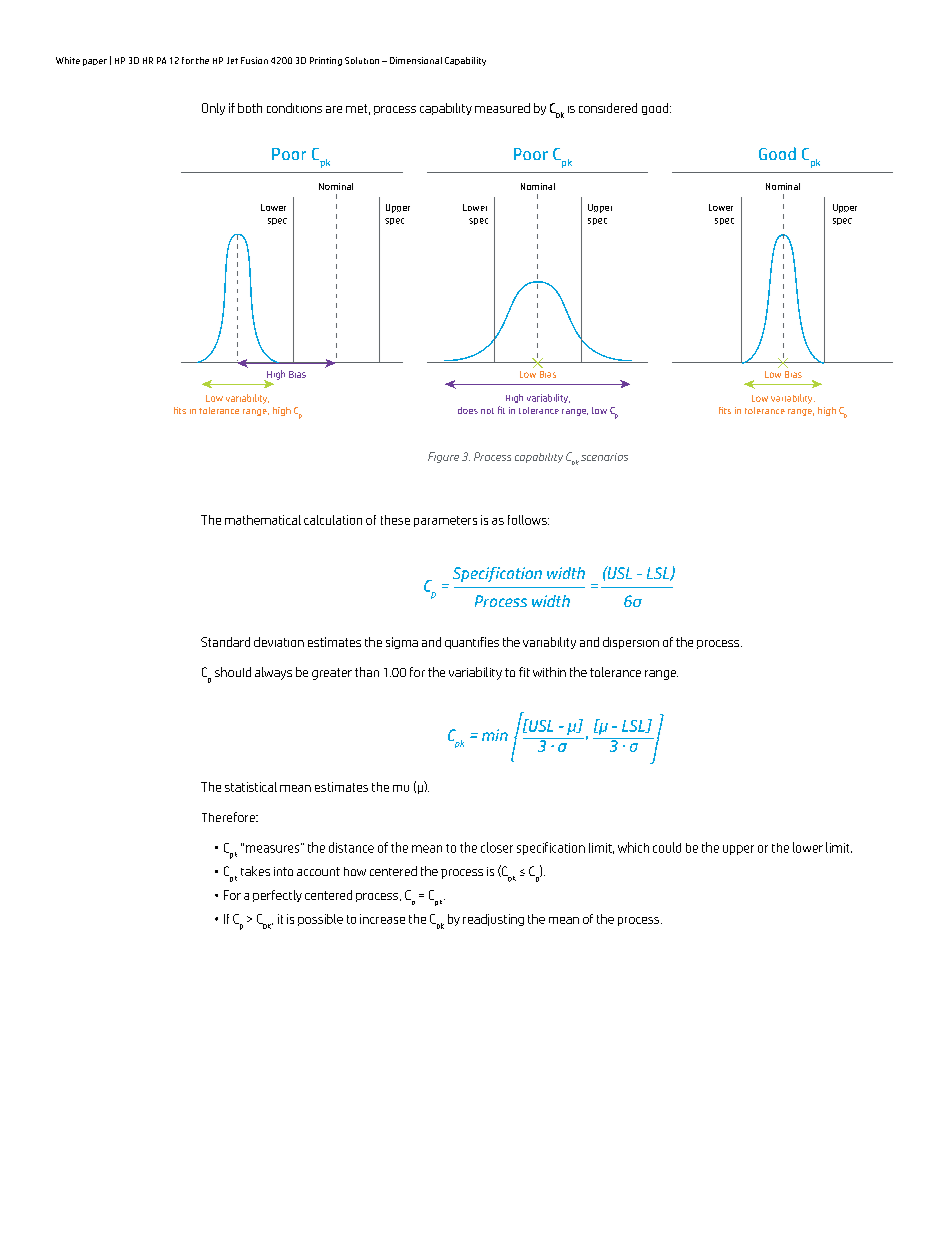 Image resolution: width=952 pixels, height=1233 pixels. What do you see at coordinates (402, 643) in the screenshot?
I see `sigma` at bounding box center [402, 643].
